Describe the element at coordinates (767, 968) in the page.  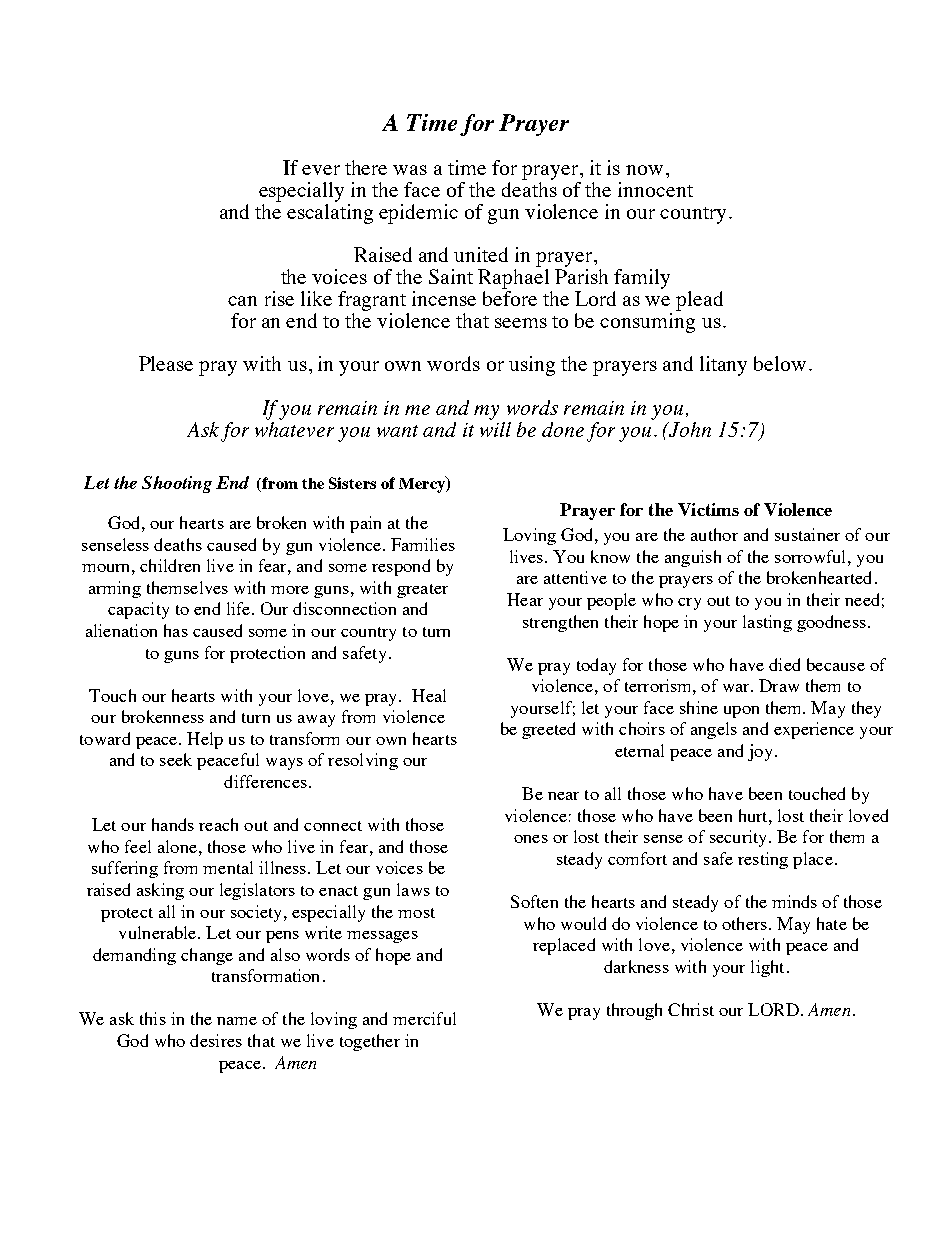
I see `light` at that location.
